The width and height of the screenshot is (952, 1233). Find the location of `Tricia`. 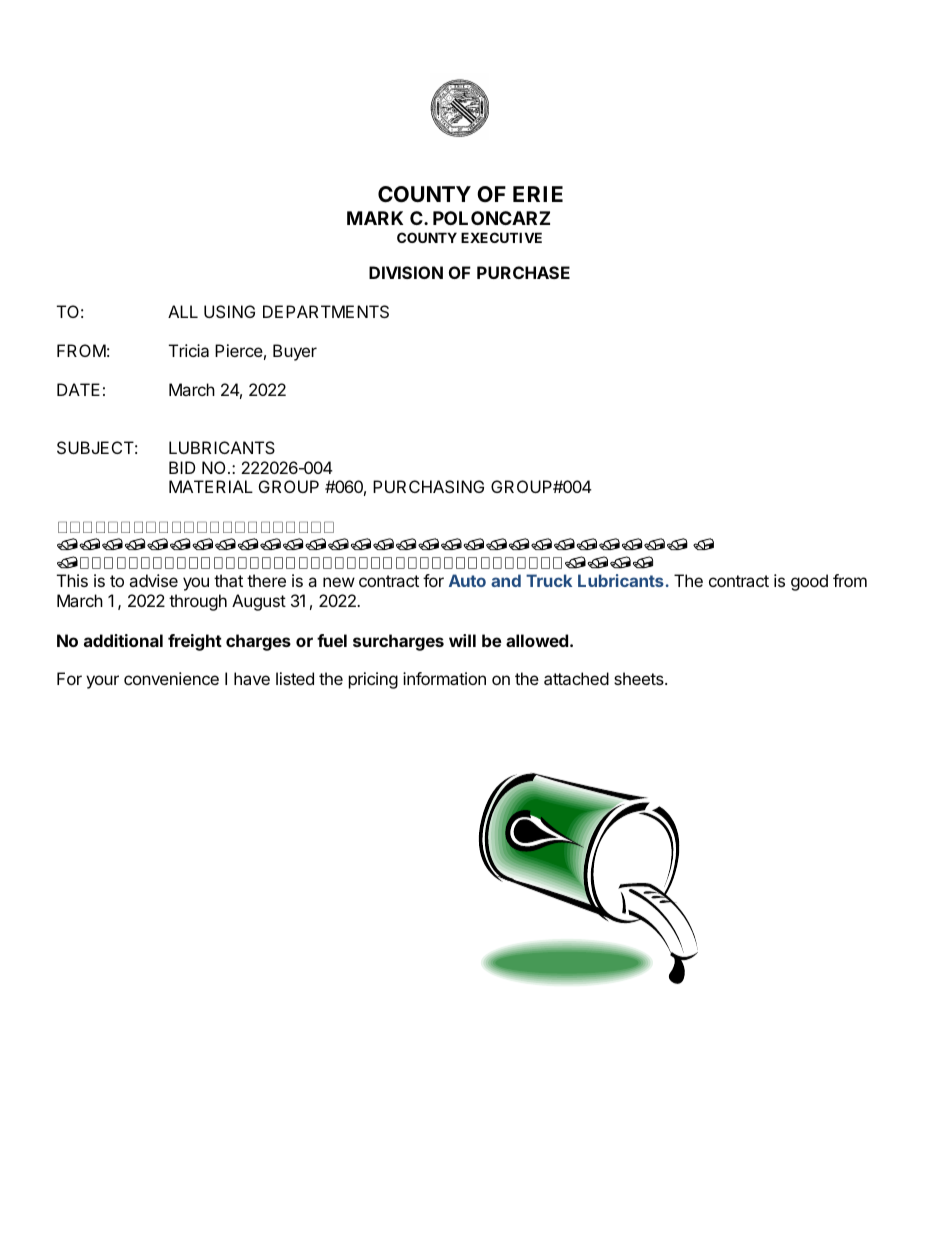

Tricia is located at coordinates (189, 350).
